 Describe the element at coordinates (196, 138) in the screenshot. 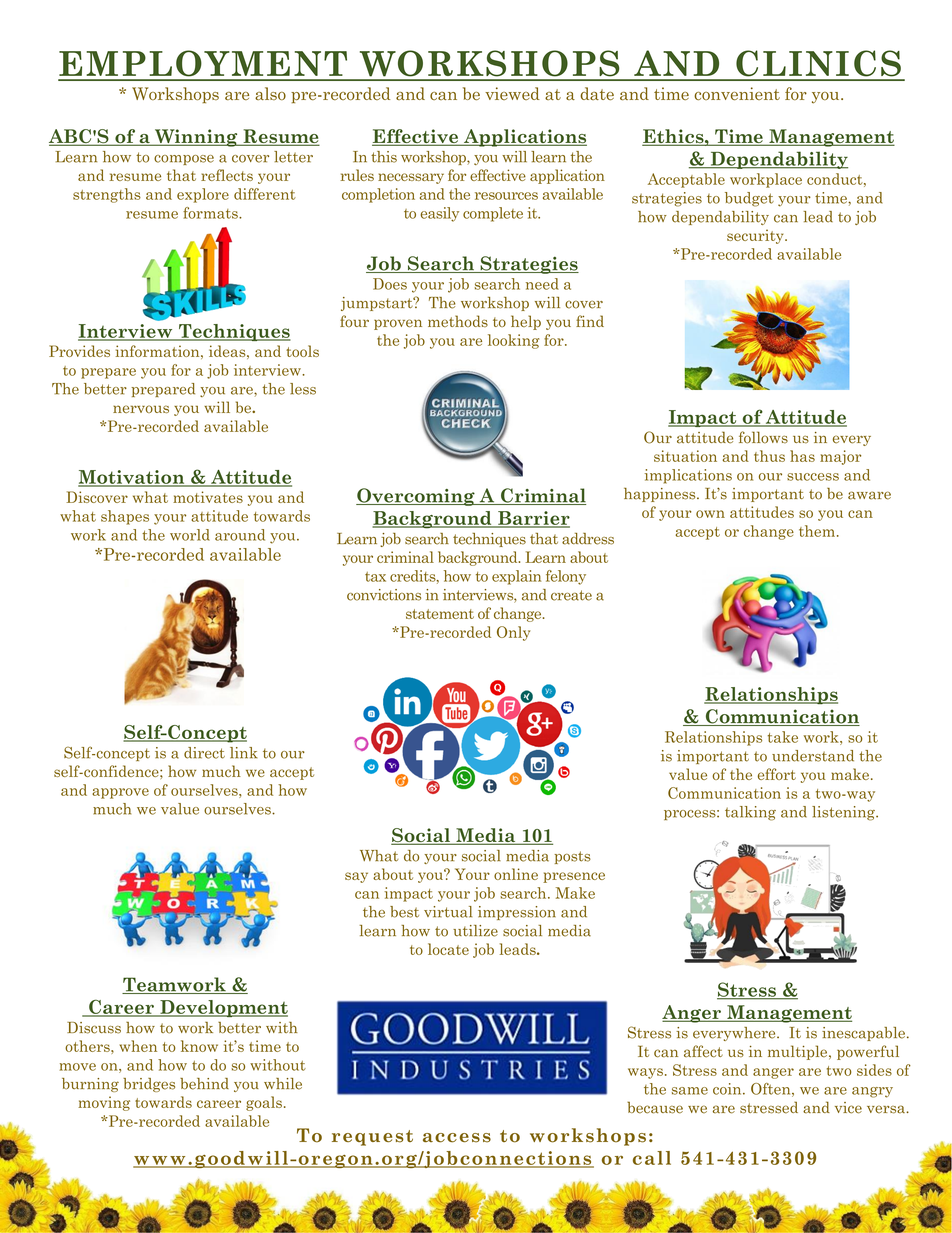

I see `Winning` at that location.
